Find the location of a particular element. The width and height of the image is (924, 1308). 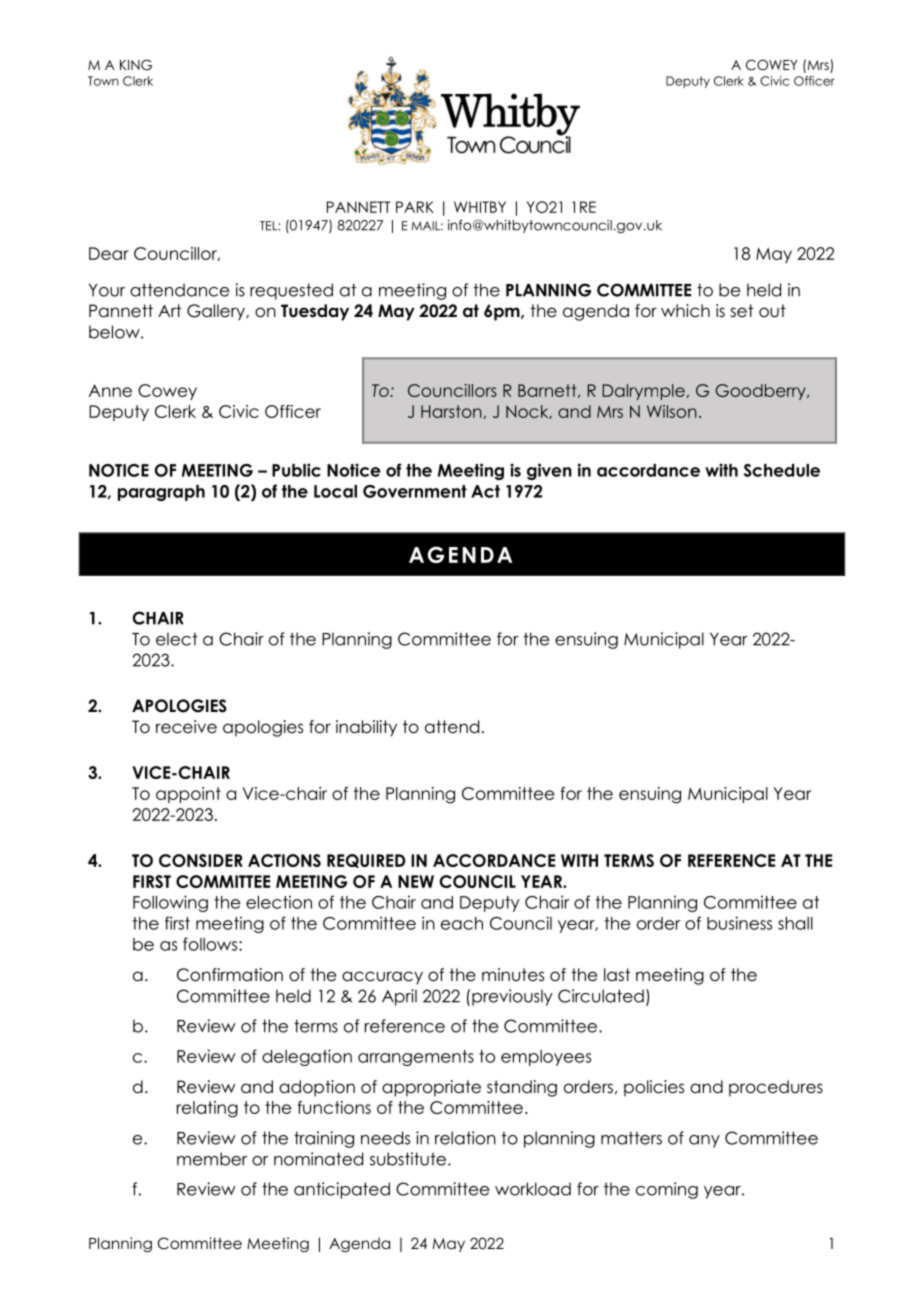

receive is located at coordinates (186, 727).
